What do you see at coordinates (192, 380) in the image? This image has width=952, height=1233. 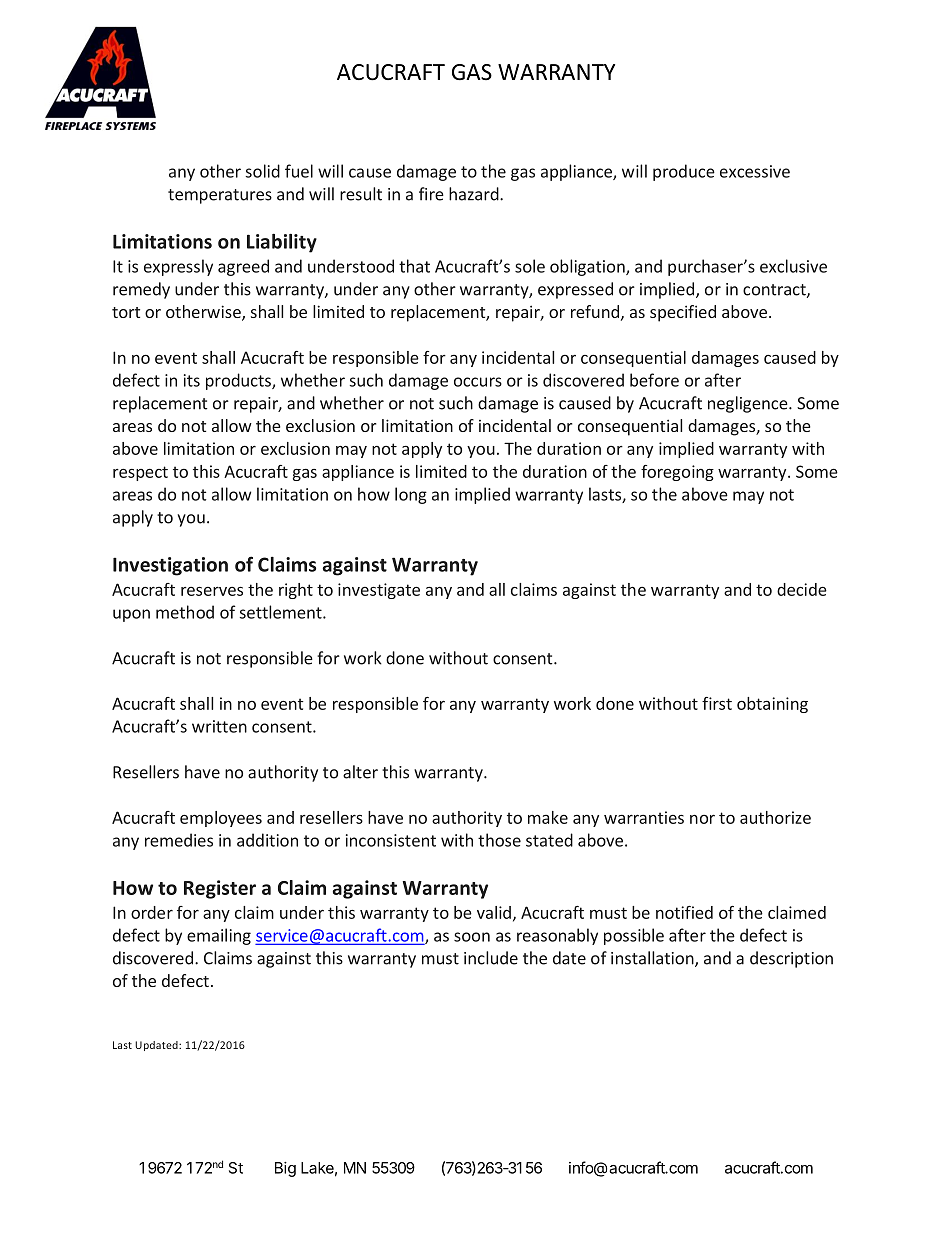 I see `its` at bounding box center [192, 380].
